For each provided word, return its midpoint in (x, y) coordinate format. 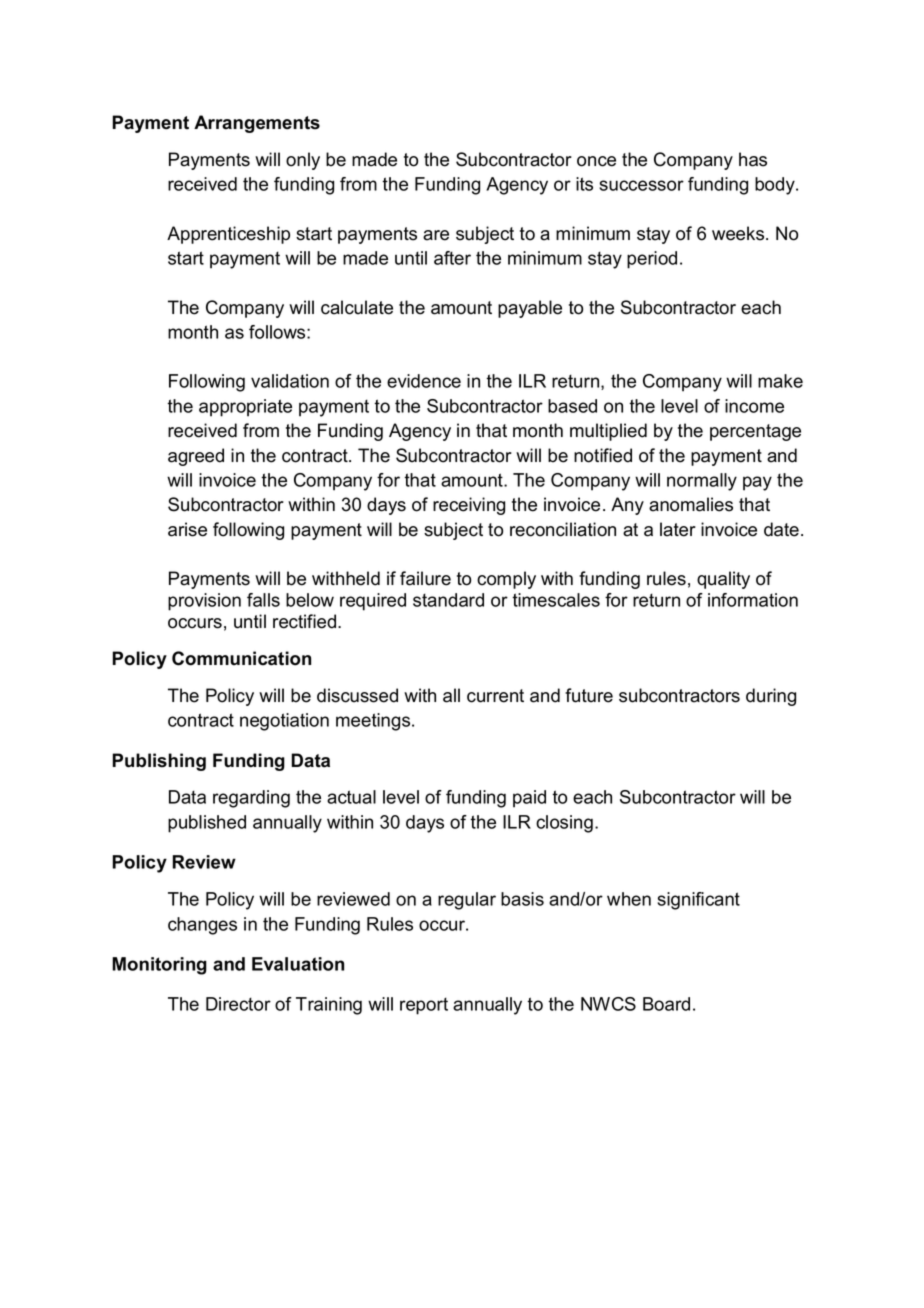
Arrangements (257, 124)
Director (238, 1004)
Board (666, 1004)
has (753, 159)
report (424, 1006)
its (584, 184)
